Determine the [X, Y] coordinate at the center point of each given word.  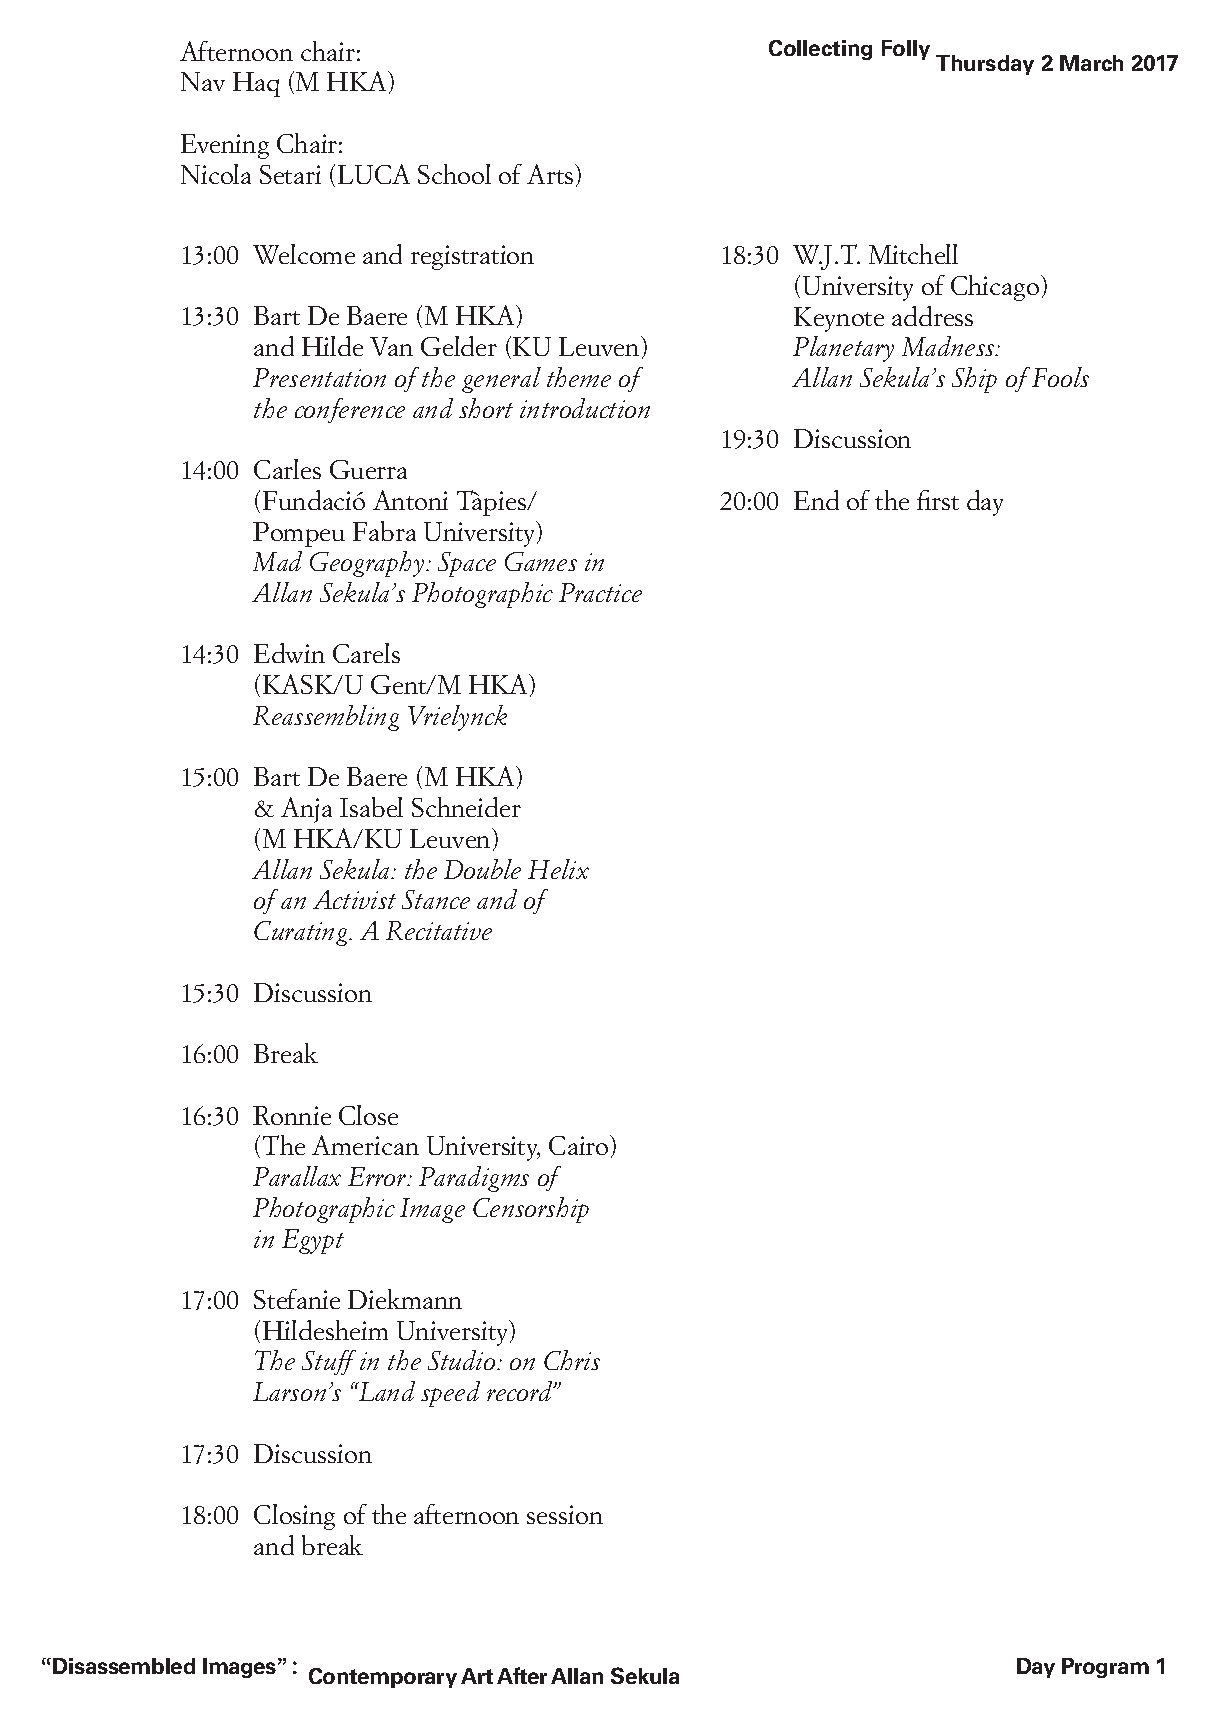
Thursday [985, 65]
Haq [256, 84]
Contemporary [383, 1678]
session [565, 1514]
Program [1105, 1668]
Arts [551, 174]
